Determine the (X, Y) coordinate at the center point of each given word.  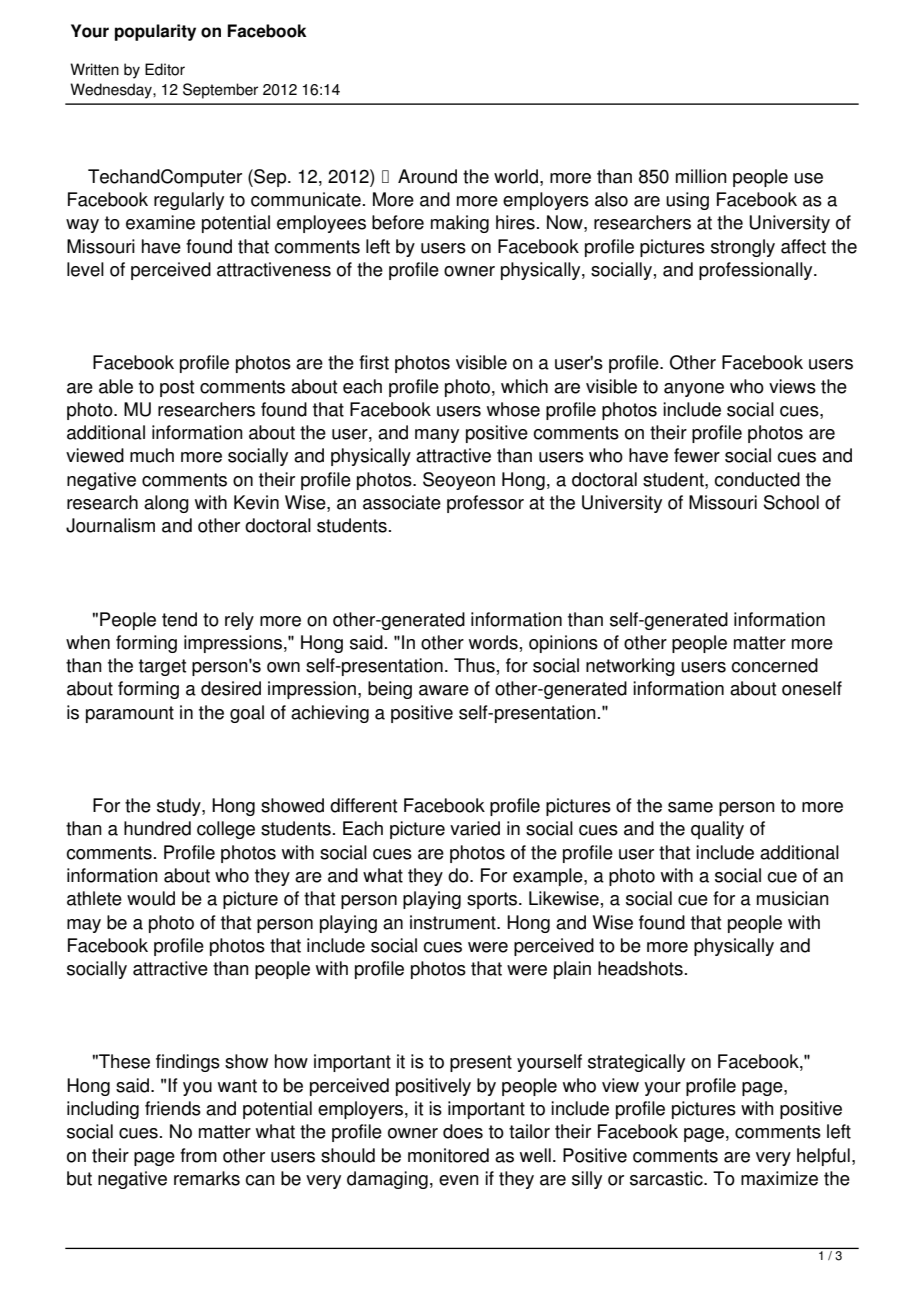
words (493, 642)
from (198, 1155)
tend (179, 619)
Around (427, 176)
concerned (774, 665)
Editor (165, 69)
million (701, 176)
